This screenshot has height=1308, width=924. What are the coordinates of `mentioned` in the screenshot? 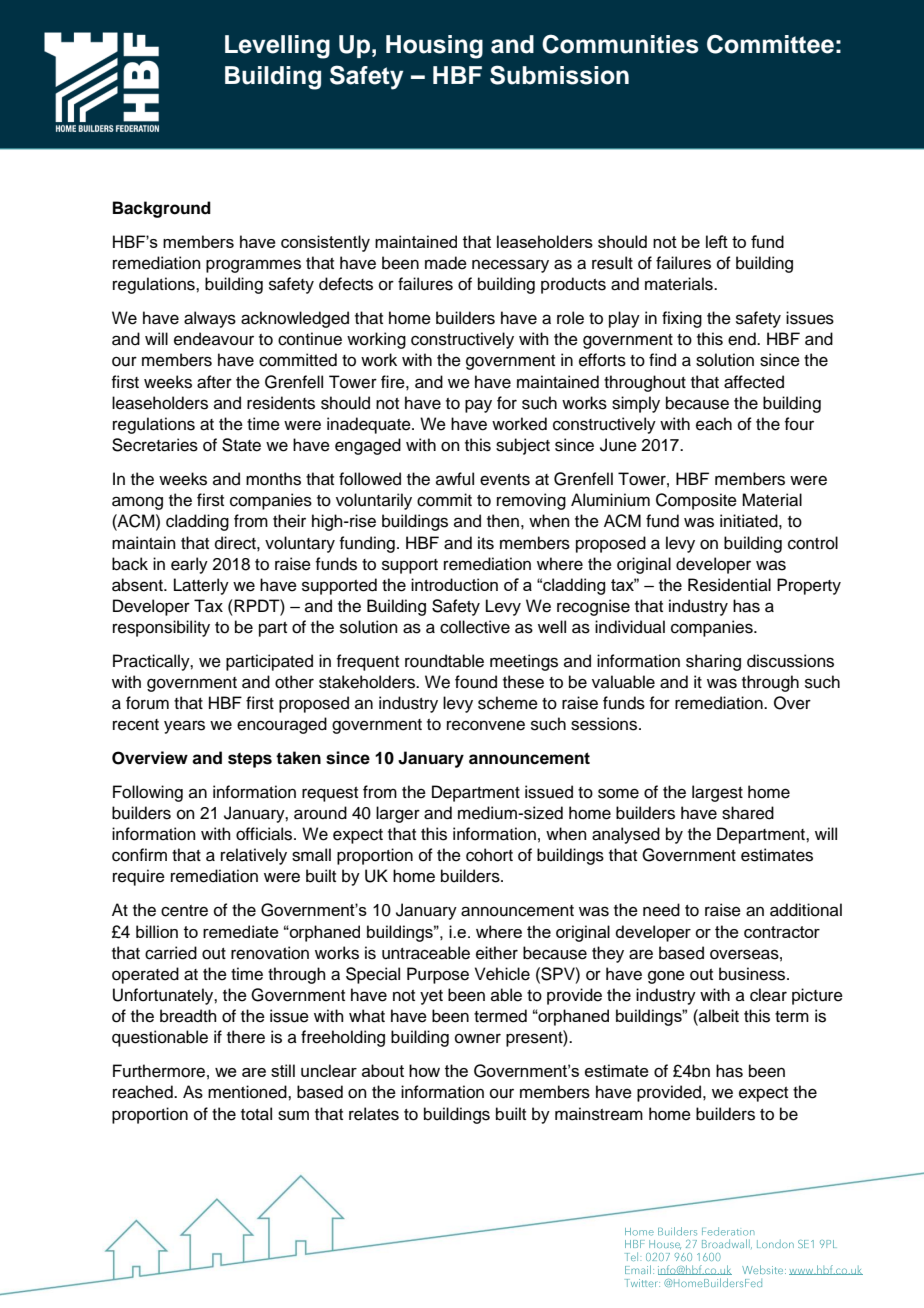 It's located at (248, 1092).
